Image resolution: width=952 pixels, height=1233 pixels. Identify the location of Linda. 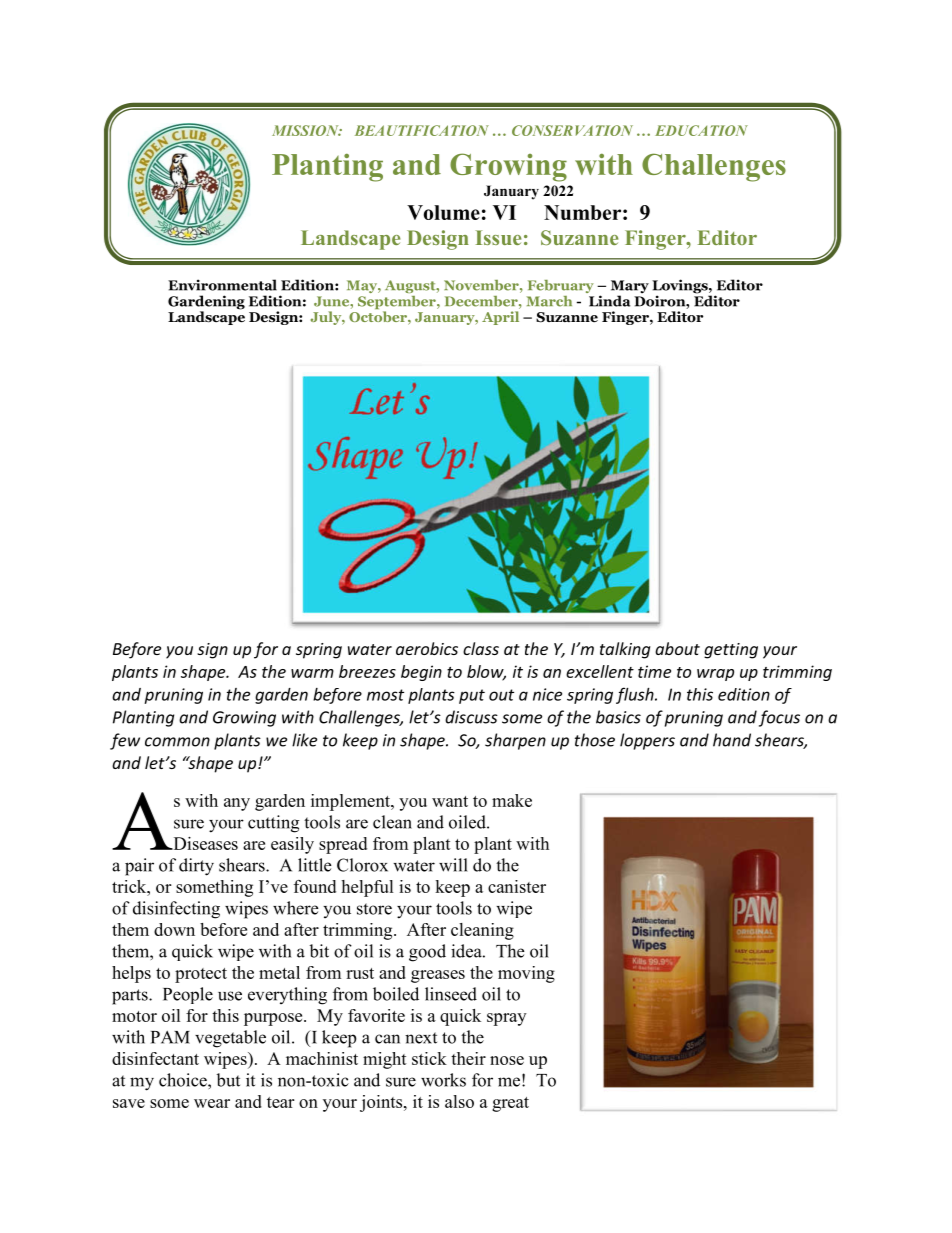
(609, 301).
